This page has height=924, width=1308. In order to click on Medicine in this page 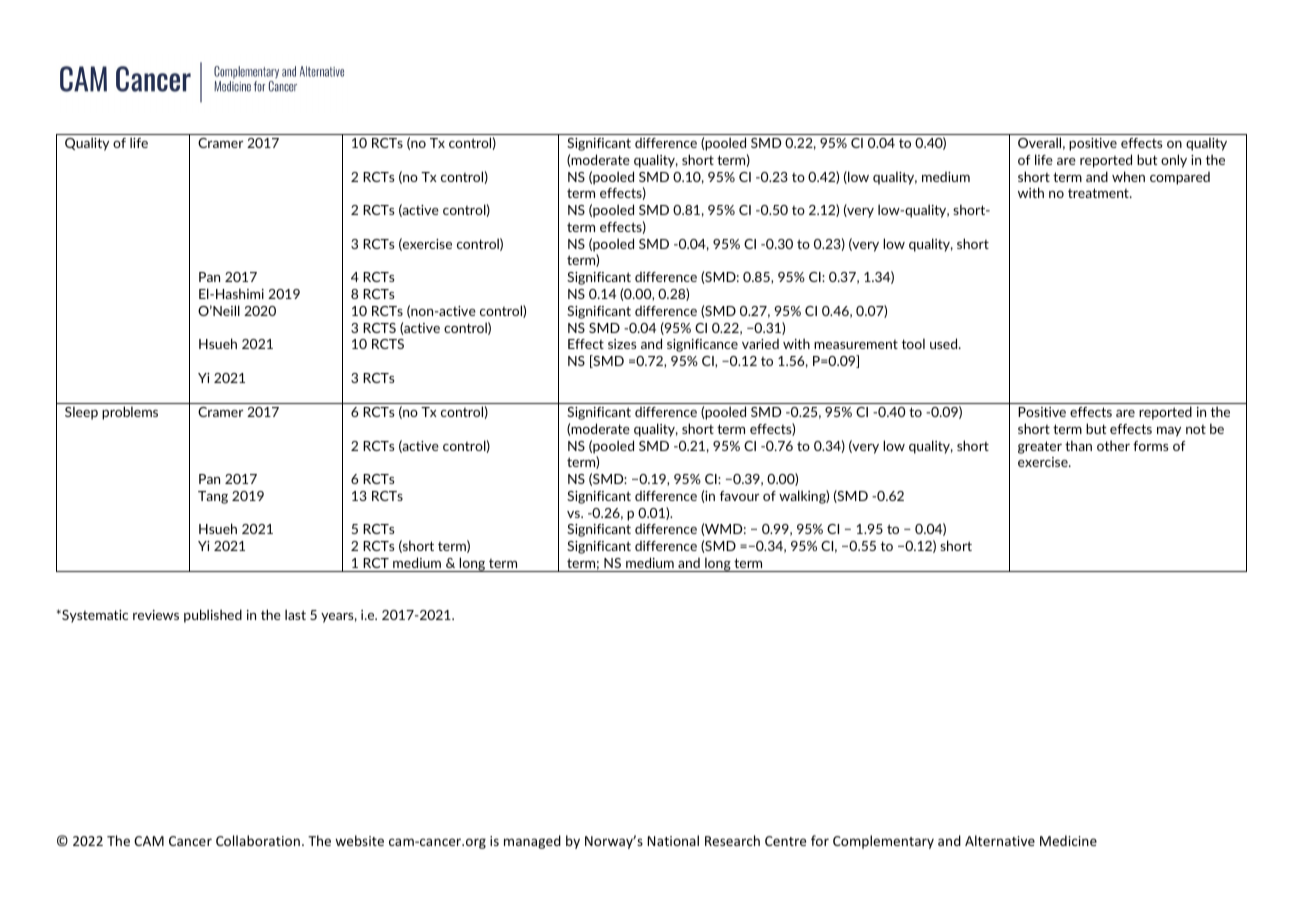, I will do `click(1068, 840)`.
